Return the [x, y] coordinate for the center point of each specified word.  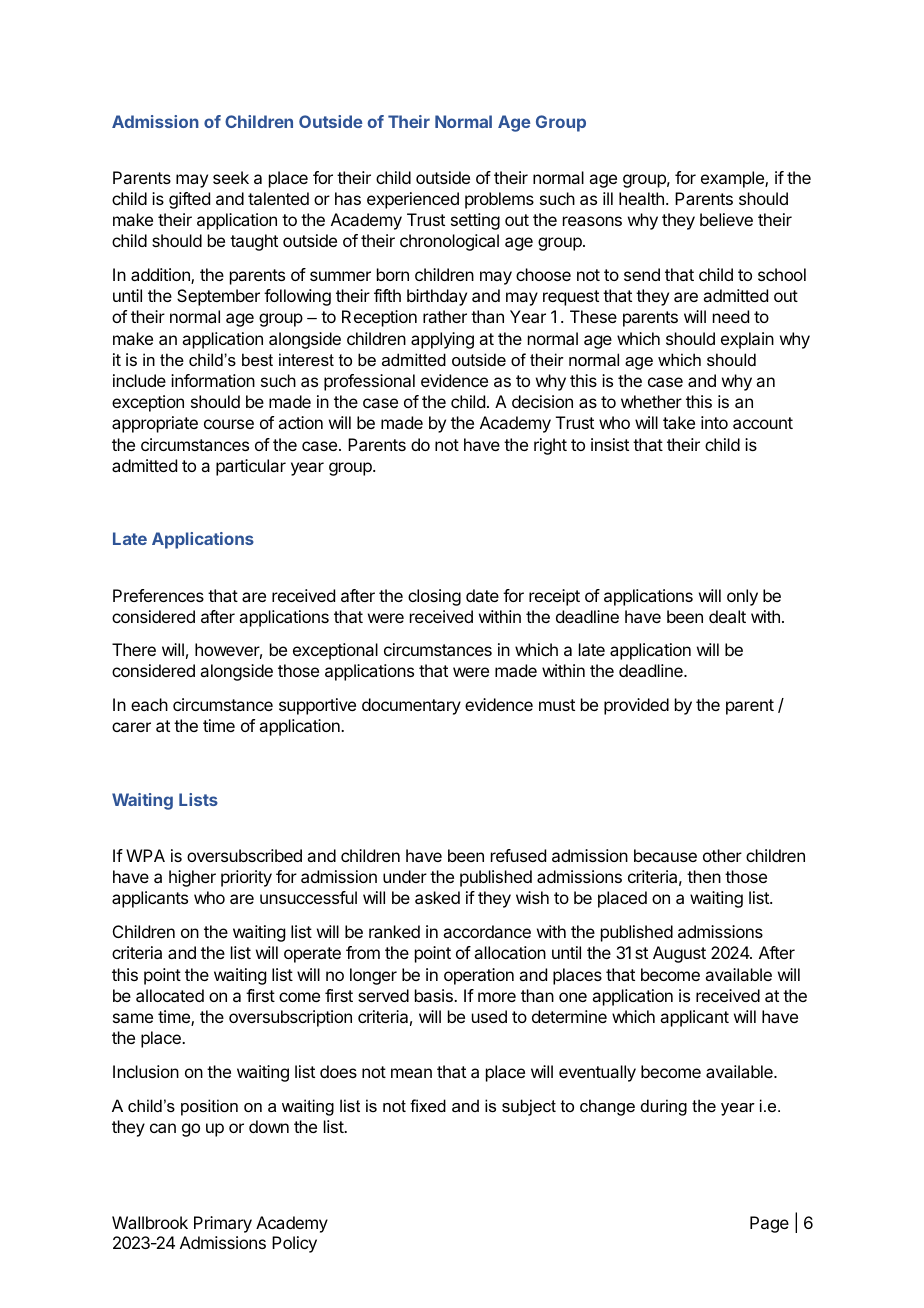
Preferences [158, 595]
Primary [223, 1224]
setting [475, 221]
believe [726, 219]
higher [192, 878]
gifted [189, 200]
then [704, 876]
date [482, 595]
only [742, 597]
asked [437, 897]
